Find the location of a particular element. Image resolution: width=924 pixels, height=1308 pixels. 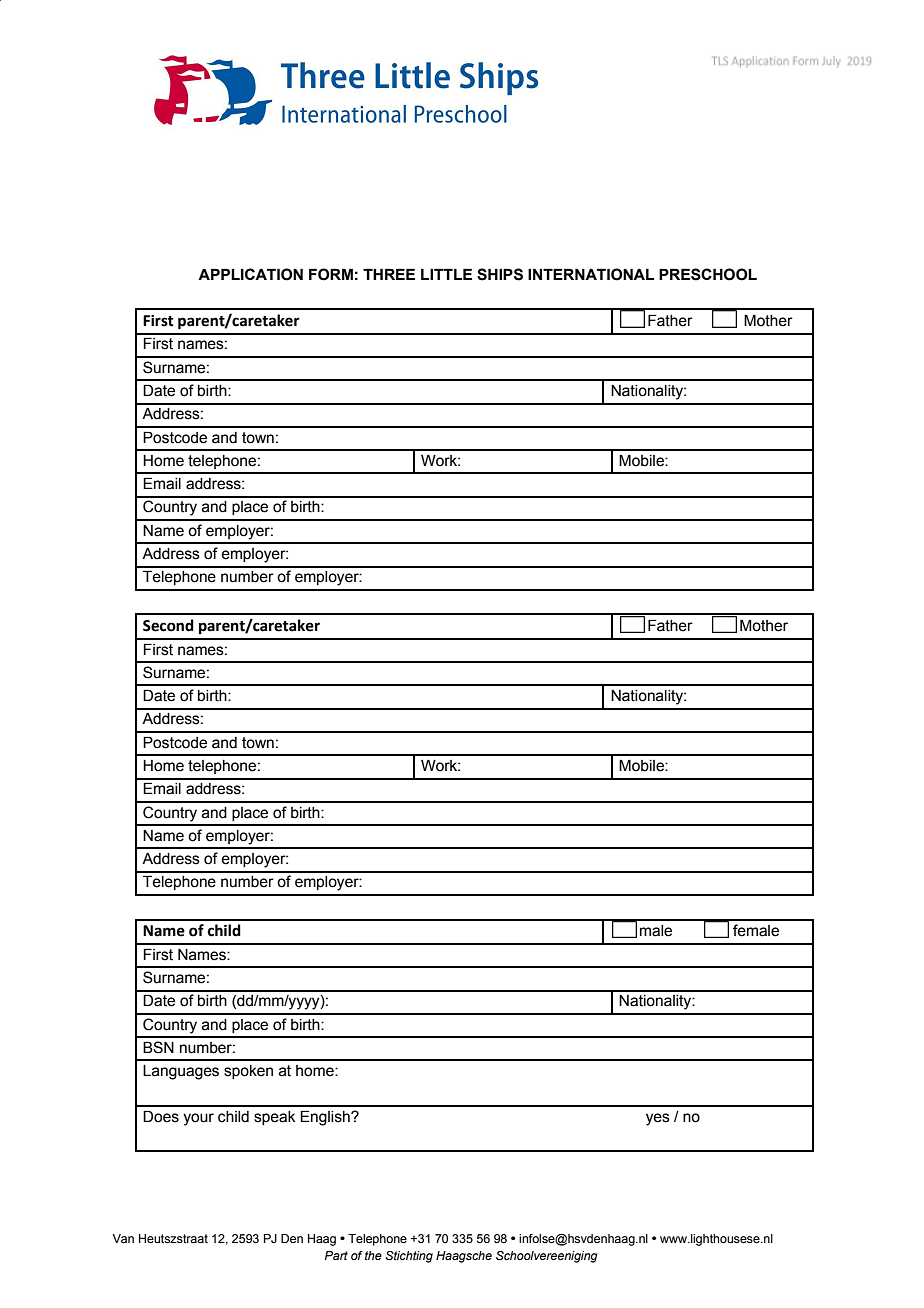

INTERNATIONAL is located at coordinates (591, 274).
